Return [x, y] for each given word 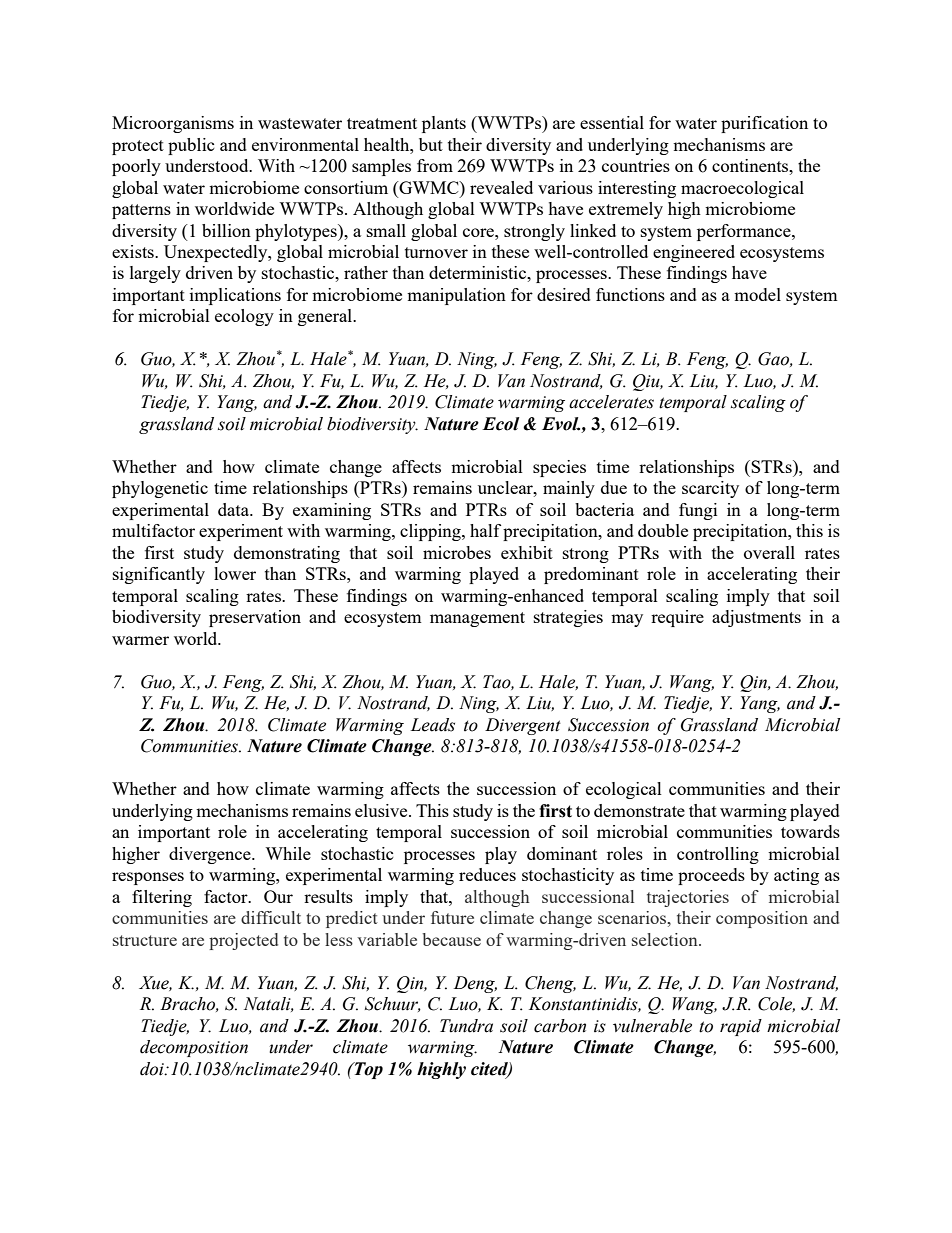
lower [235, 573]
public [191, 146]
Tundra [466, 1026]
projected [243, 941]
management [477, 619]
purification [764, 124]
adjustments [756, 618]
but [431, 144]
